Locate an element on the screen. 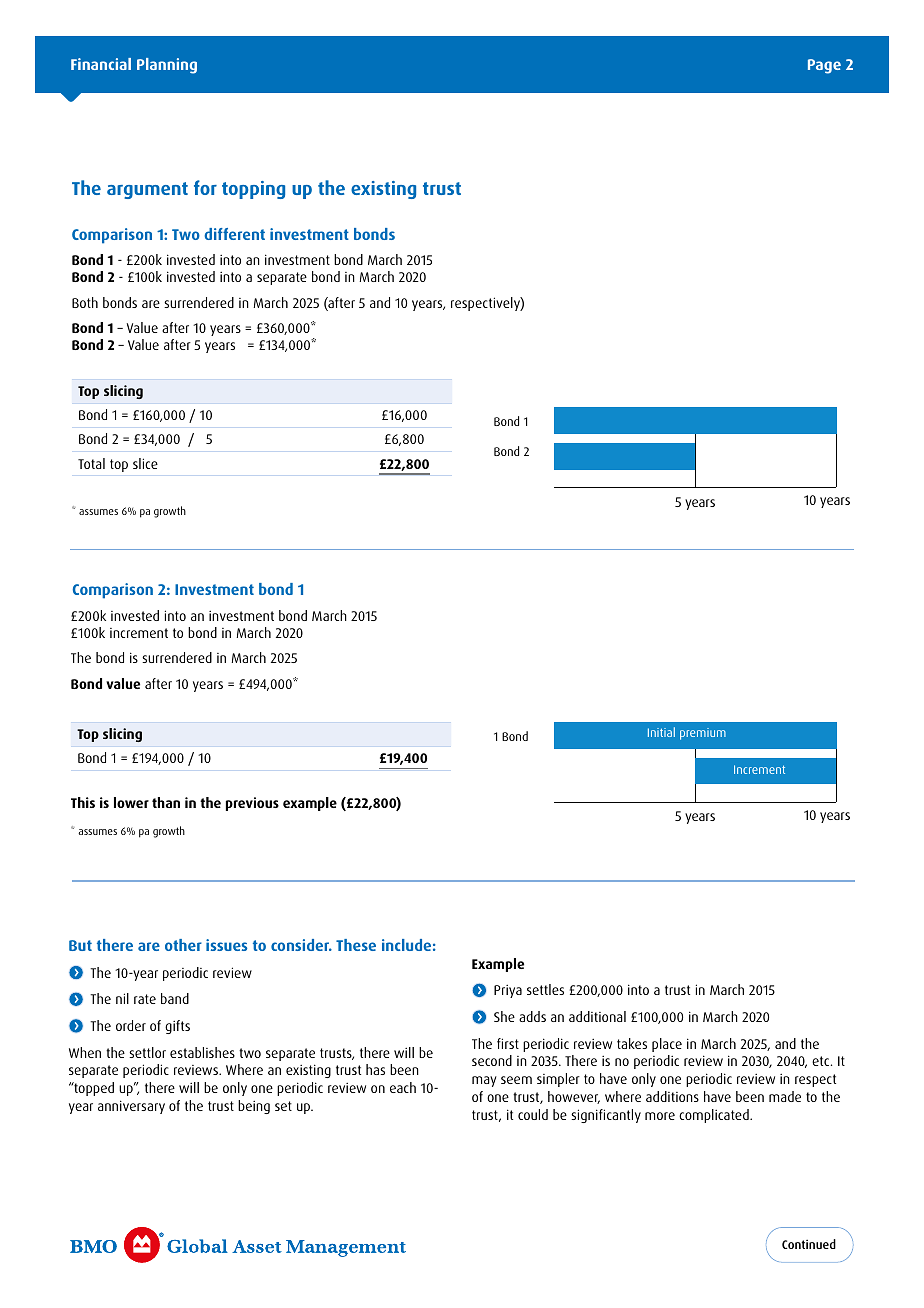 The image size is (924, 1308). topping is located at coordinates (253, 190).
